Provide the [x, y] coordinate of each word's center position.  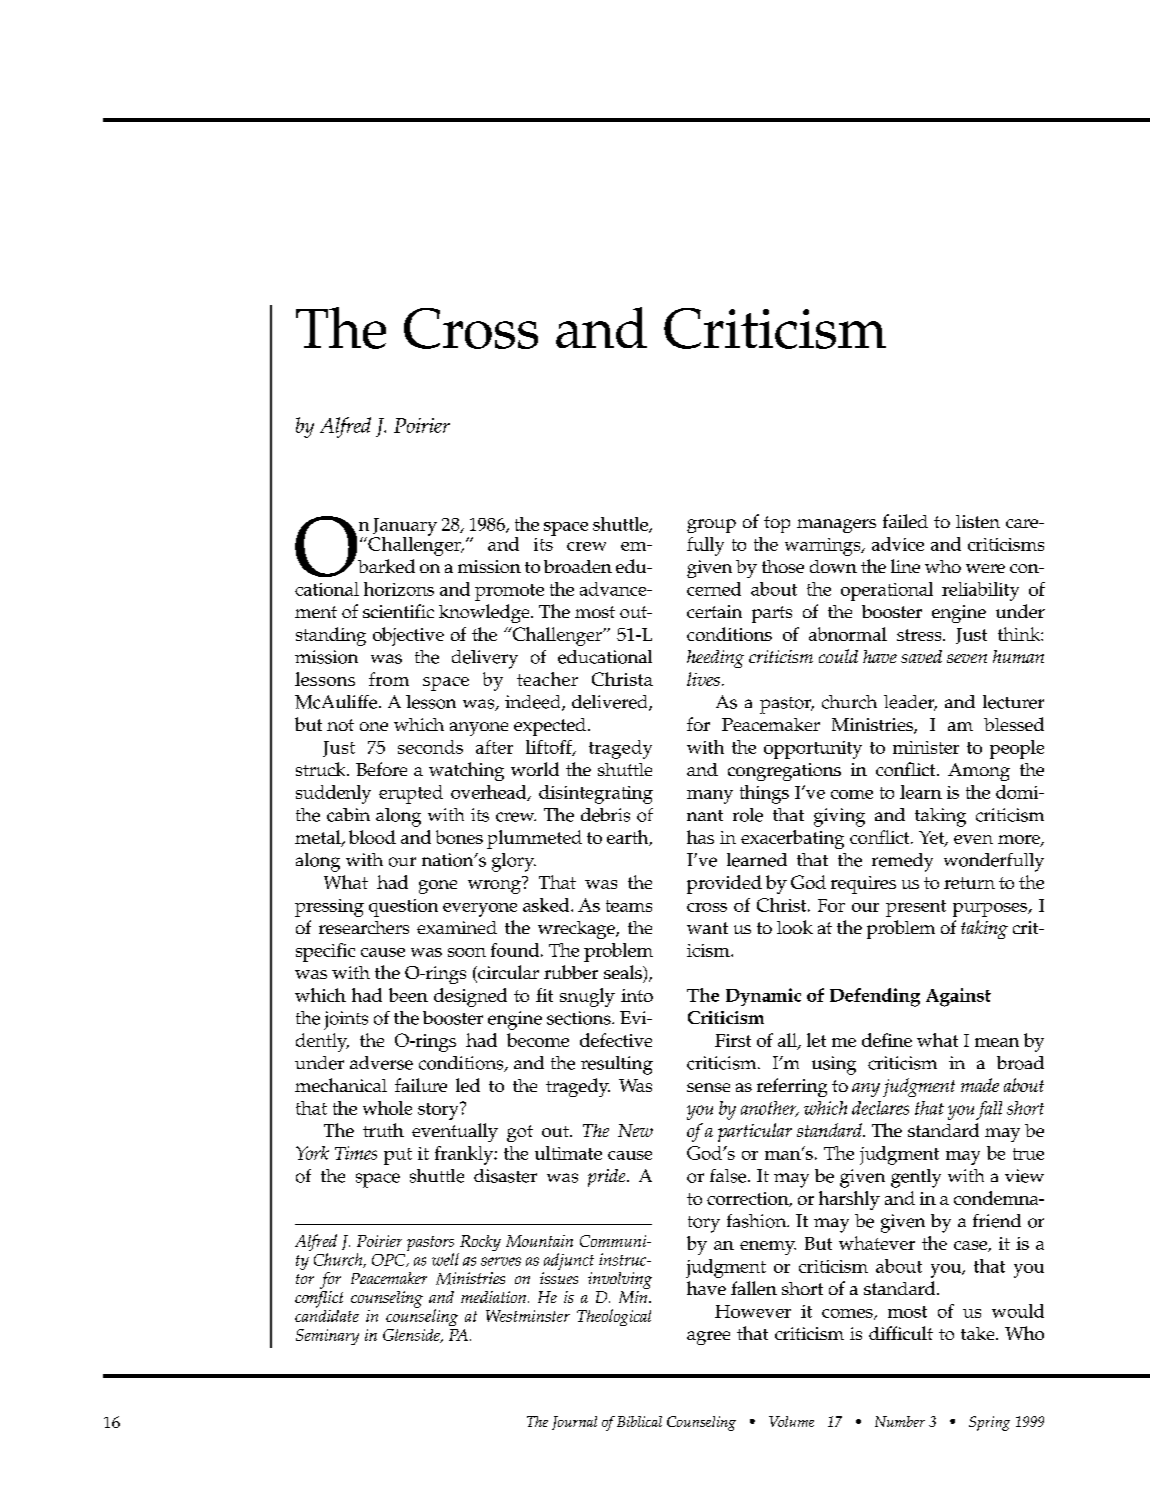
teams [629, 906]
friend [997, 1221]
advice [898, 544]
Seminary [327, 1337]
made [980, 1085]
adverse [381, 1063]
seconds [430, 747]
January [405, 528]
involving [620, 1280]
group [711, 526]
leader [910, 703]
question [403, 908]
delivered [611, 703]
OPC [390, 1260]
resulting [617, 1065]
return [969, 883]
